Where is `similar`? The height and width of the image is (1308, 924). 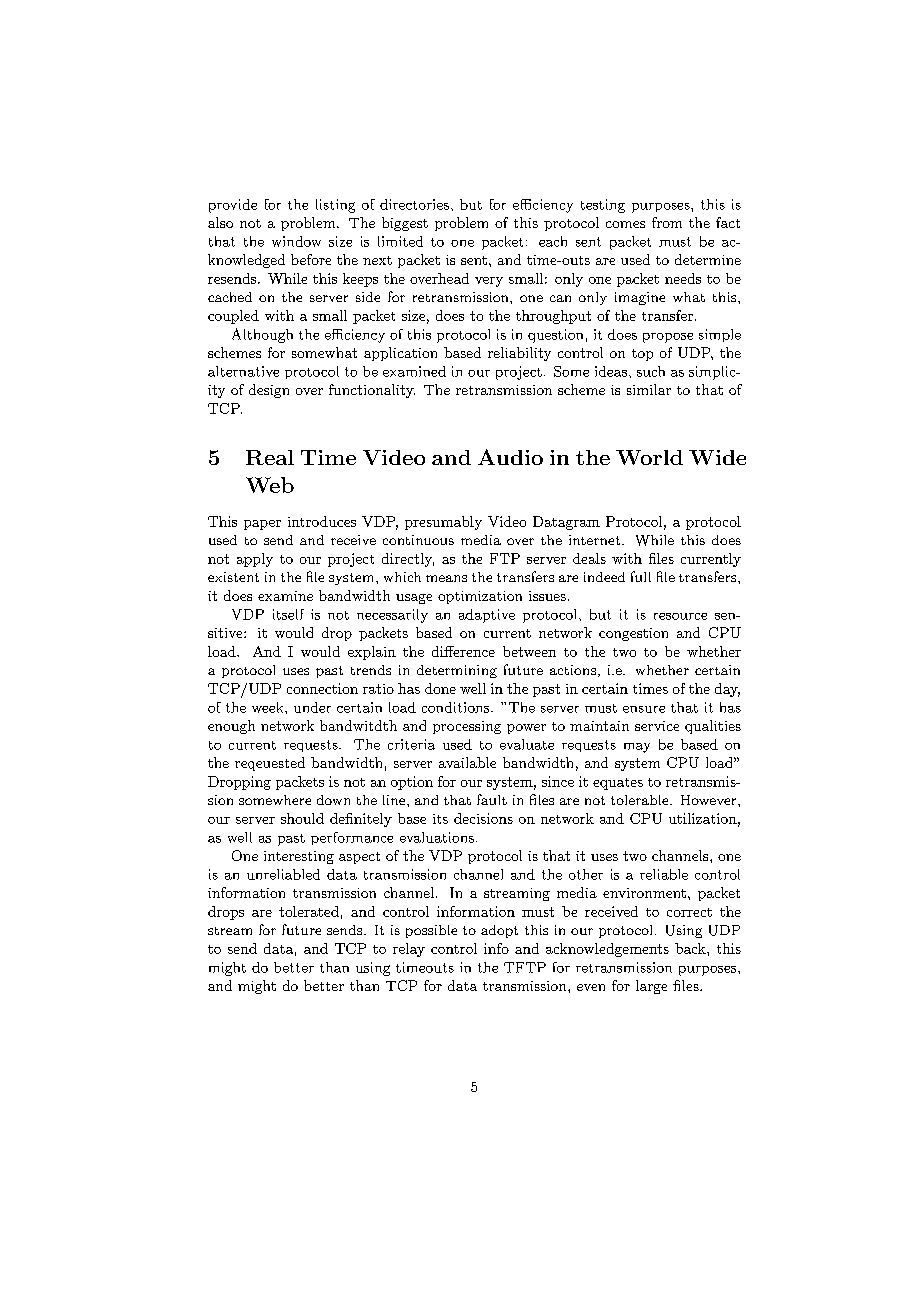
similar is located at coordinates (649, 389).
